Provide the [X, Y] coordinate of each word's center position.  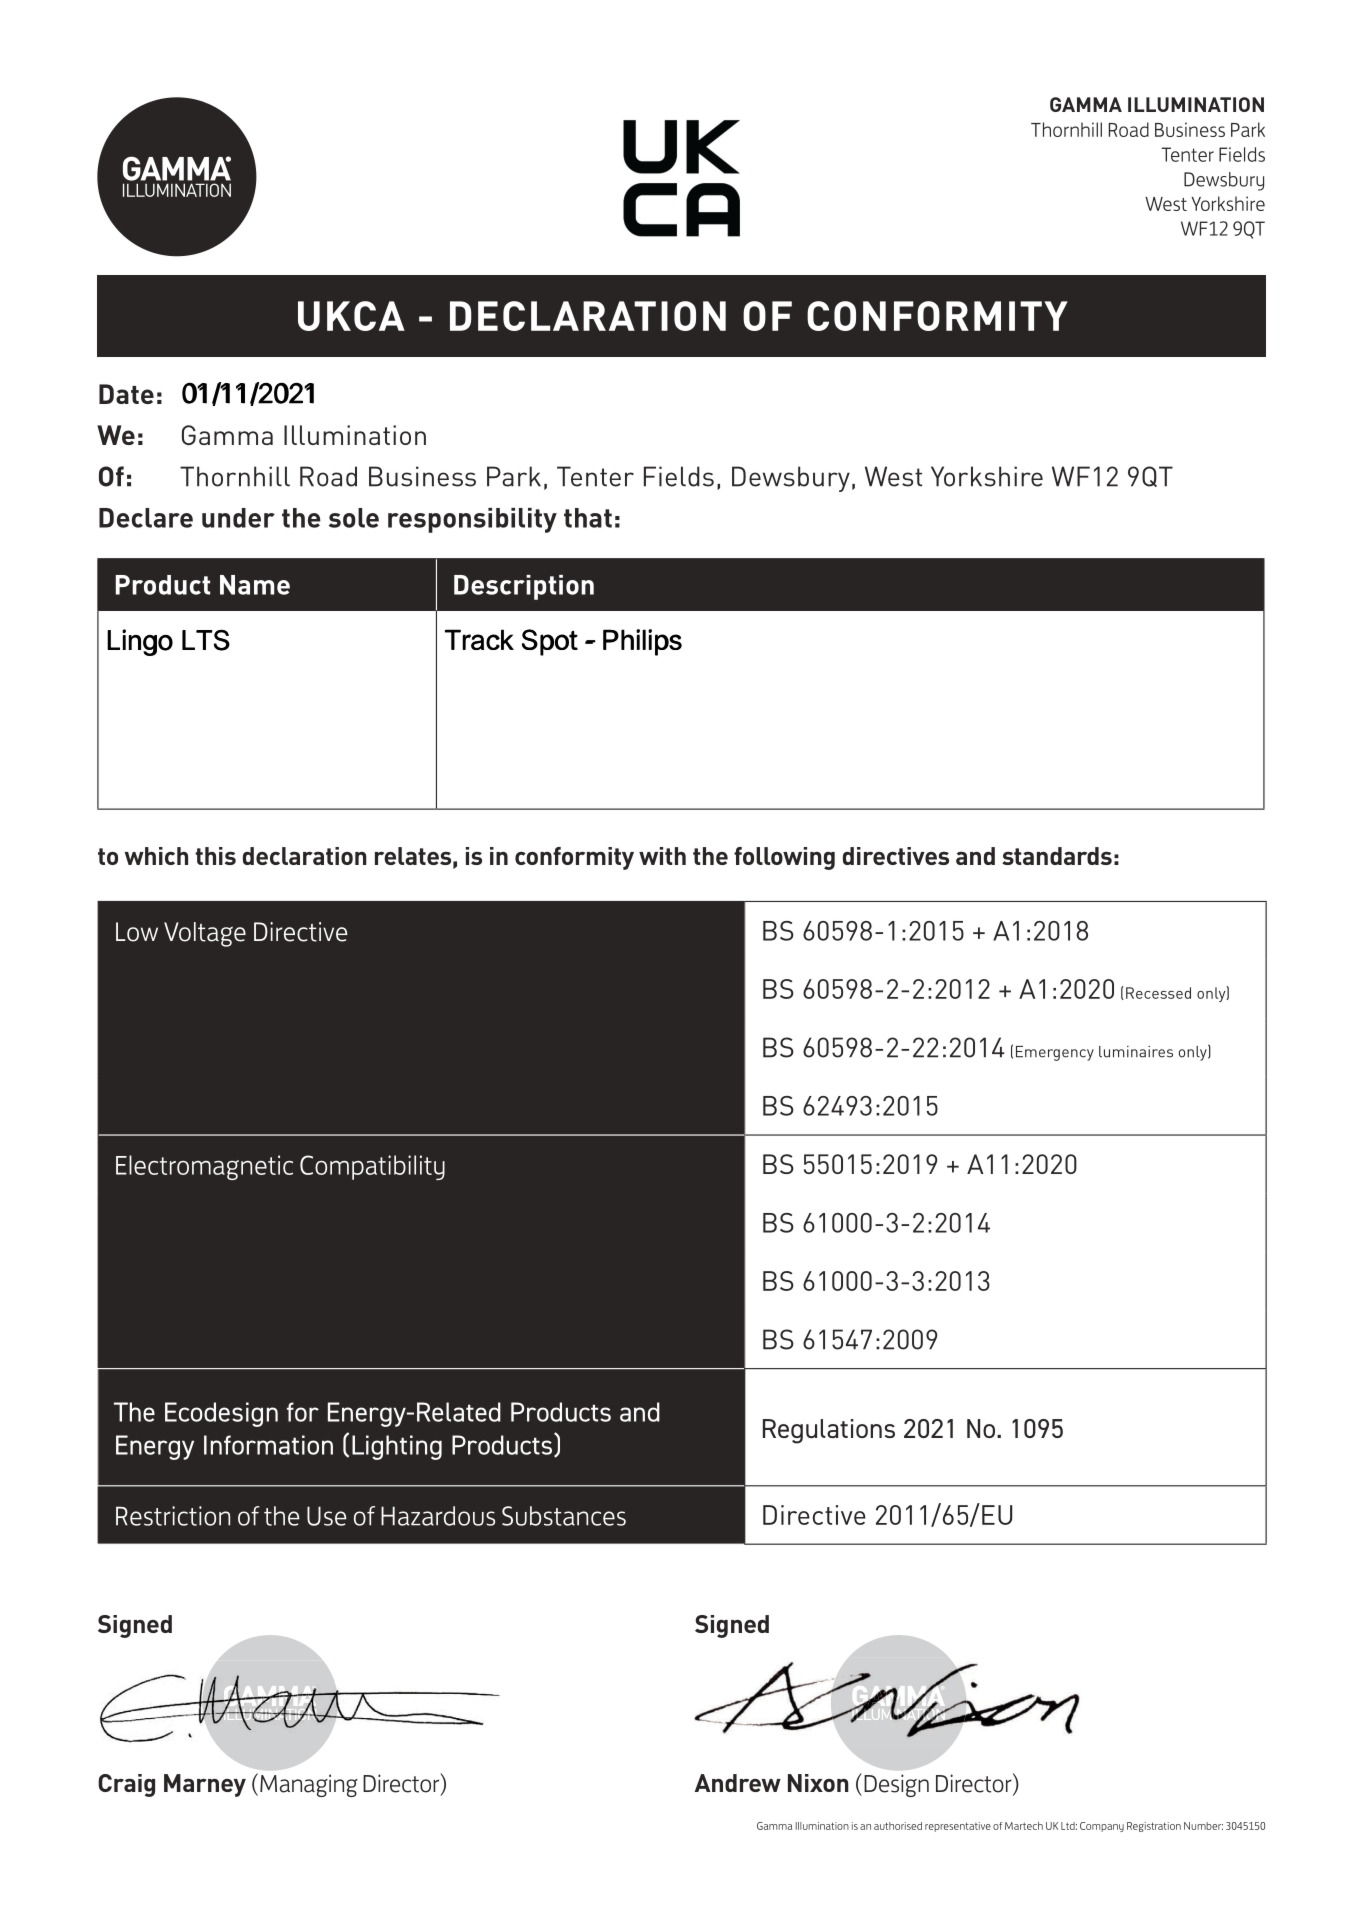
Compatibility [372, 1167]
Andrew [738, 1783]
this [215, 856]
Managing [309, 1785]
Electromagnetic [204, 1167]
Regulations [829, 1431]
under [238, 518]
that [588, 518]
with [662, 856]
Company [1102, 1827]
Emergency [1055, 1053]
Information [268, 1445]
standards [1057, 856]
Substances [564, 1516]
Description [524, 587]
